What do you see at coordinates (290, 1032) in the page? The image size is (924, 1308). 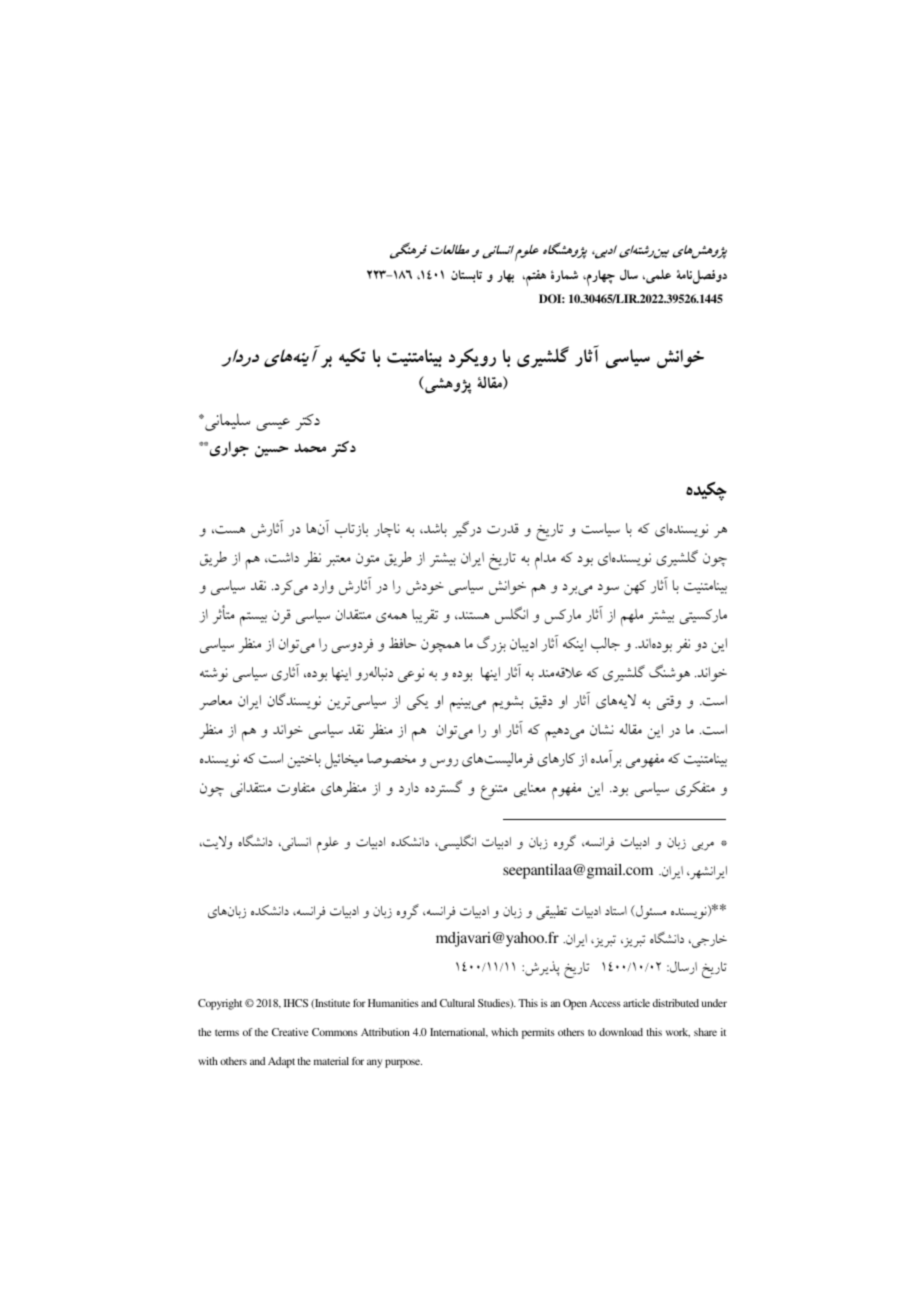 I see `Creative` at bounding box center [290, 1032].
